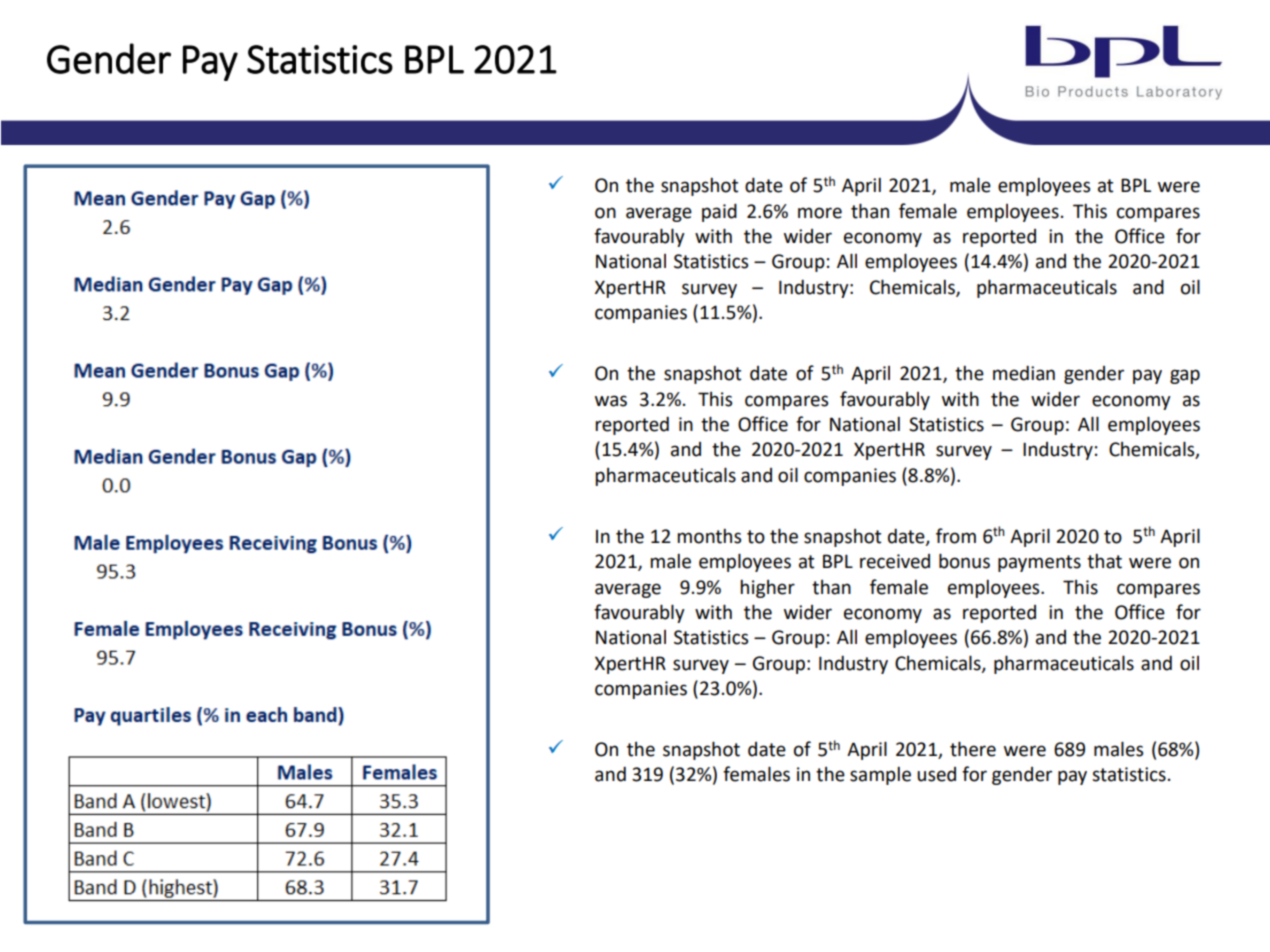 This screenshot has height=952, width=1270. I want to click on sample, so click(880, 775).
